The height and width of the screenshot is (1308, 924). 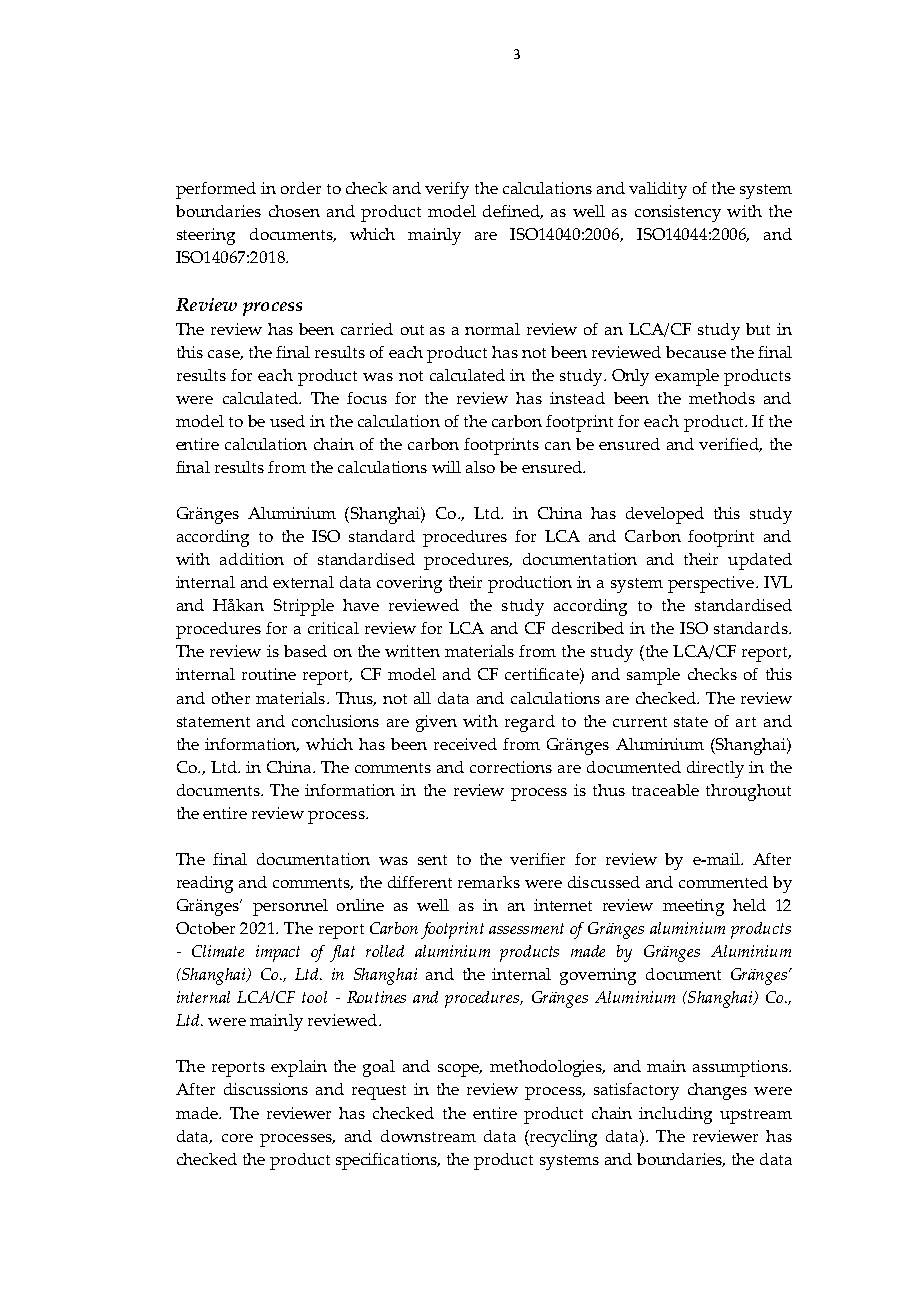 What do you see at coordinates (693, 907) in the screenshot?
I see `meeting` at bounding box center [693, 907].
